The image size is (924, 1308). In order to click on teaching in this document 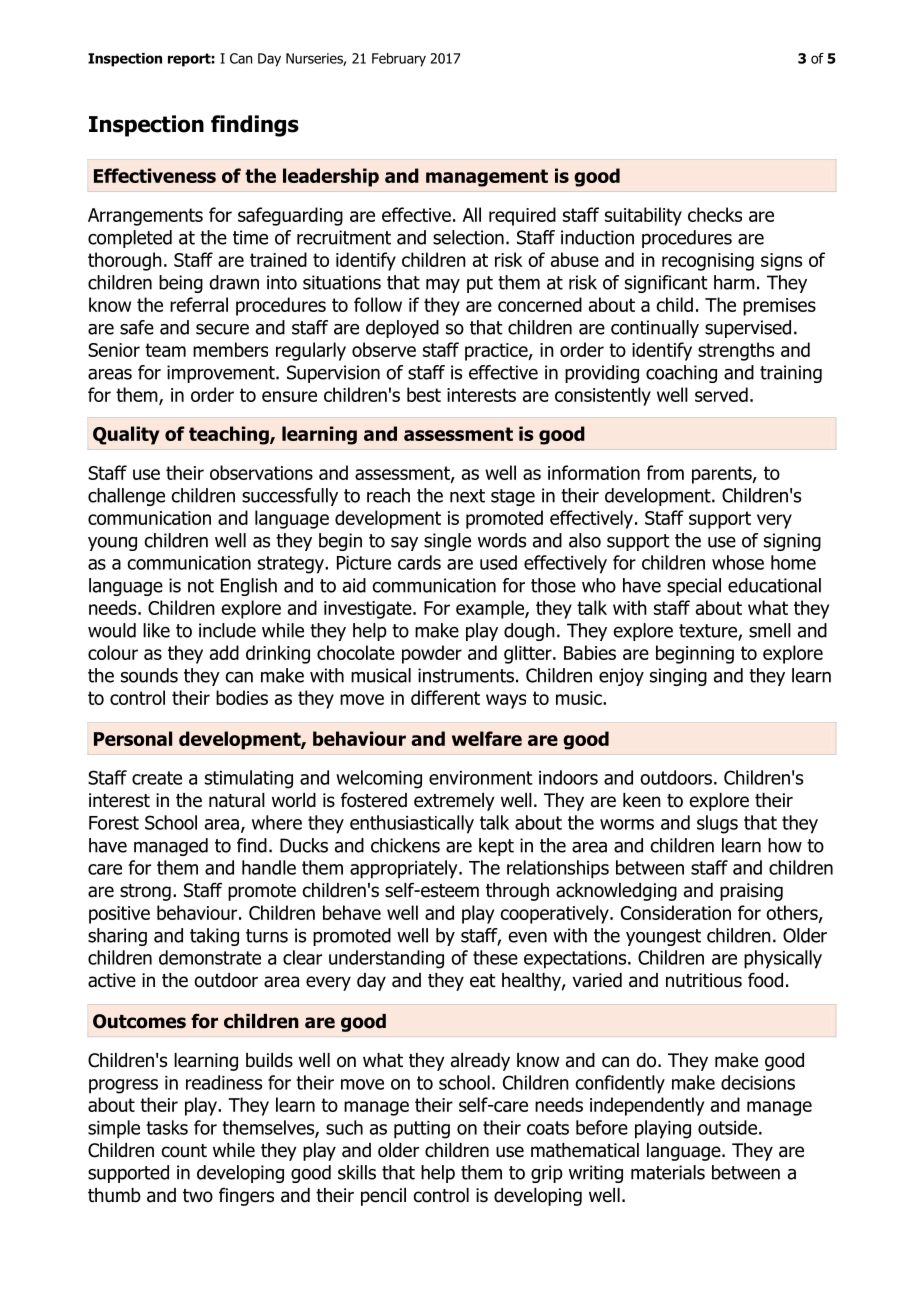, I will do `click(230, 435)`.
